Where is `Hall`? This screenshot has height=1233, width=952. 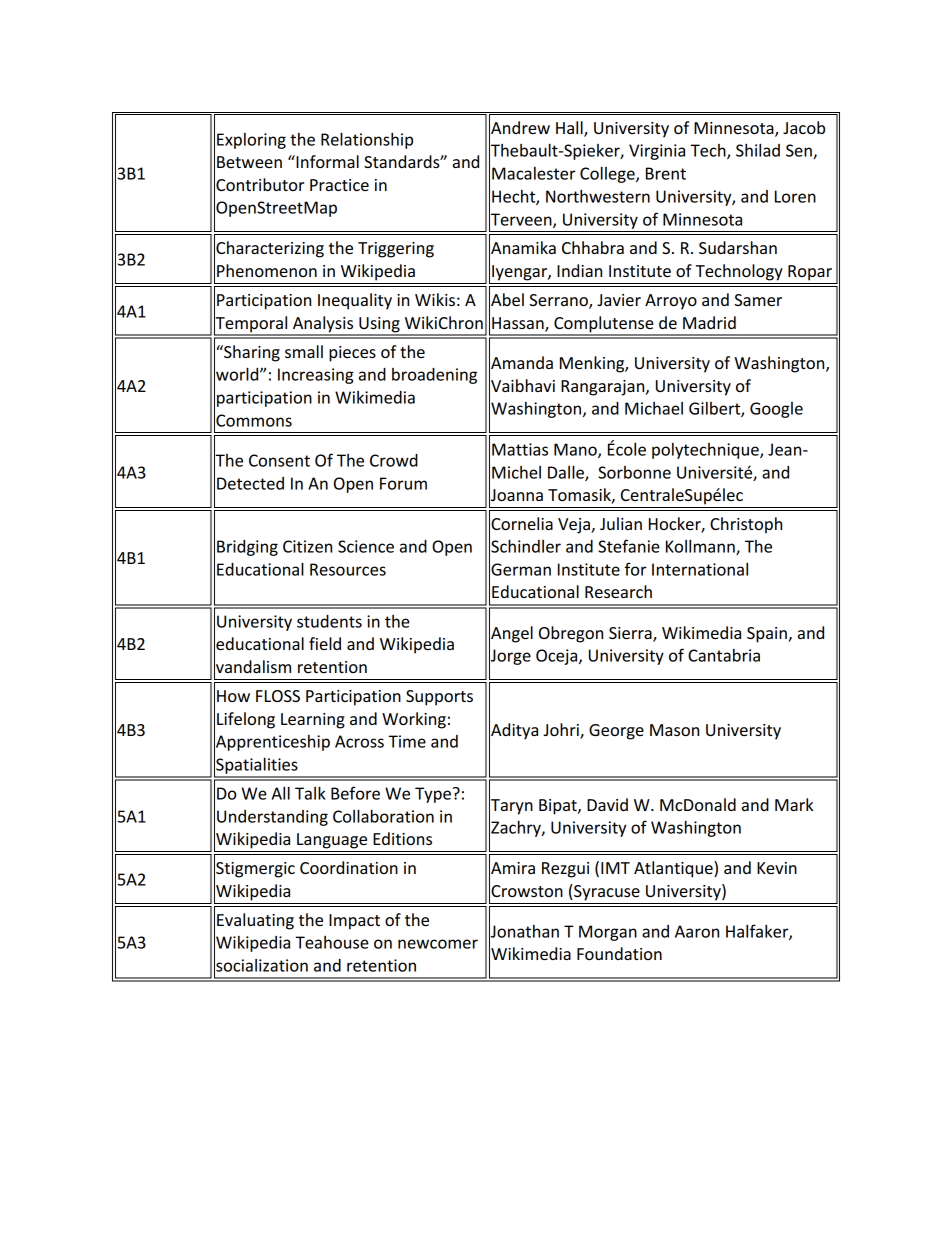
Hall is located at coordinates (570, 128).
